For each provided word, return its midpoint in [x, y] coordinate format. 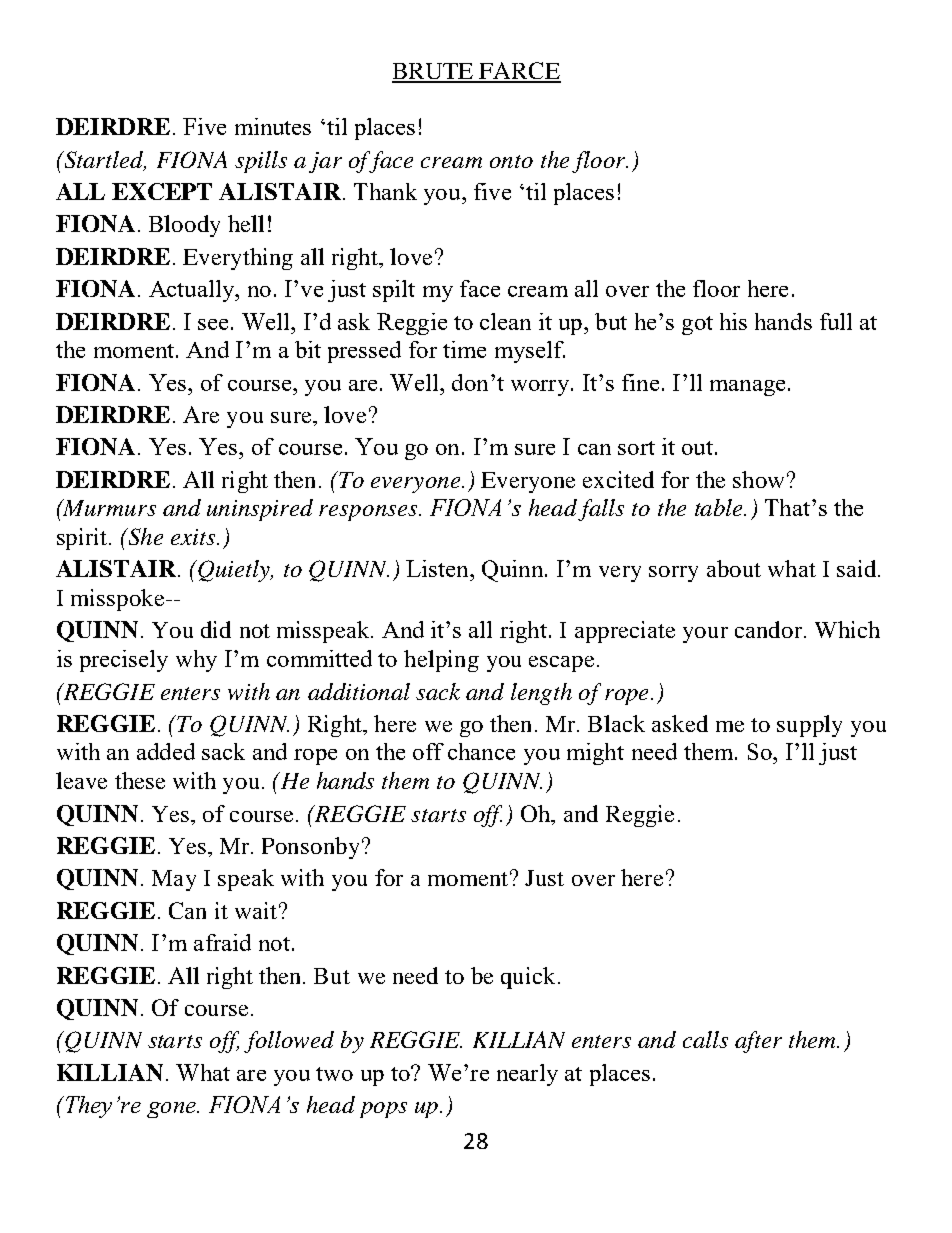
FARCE [519, 72]
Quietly [234, 571]
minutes [273, 126]
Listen [438, 568]
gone [172, 1110]
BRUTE [434, 72]
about [734, 568]
